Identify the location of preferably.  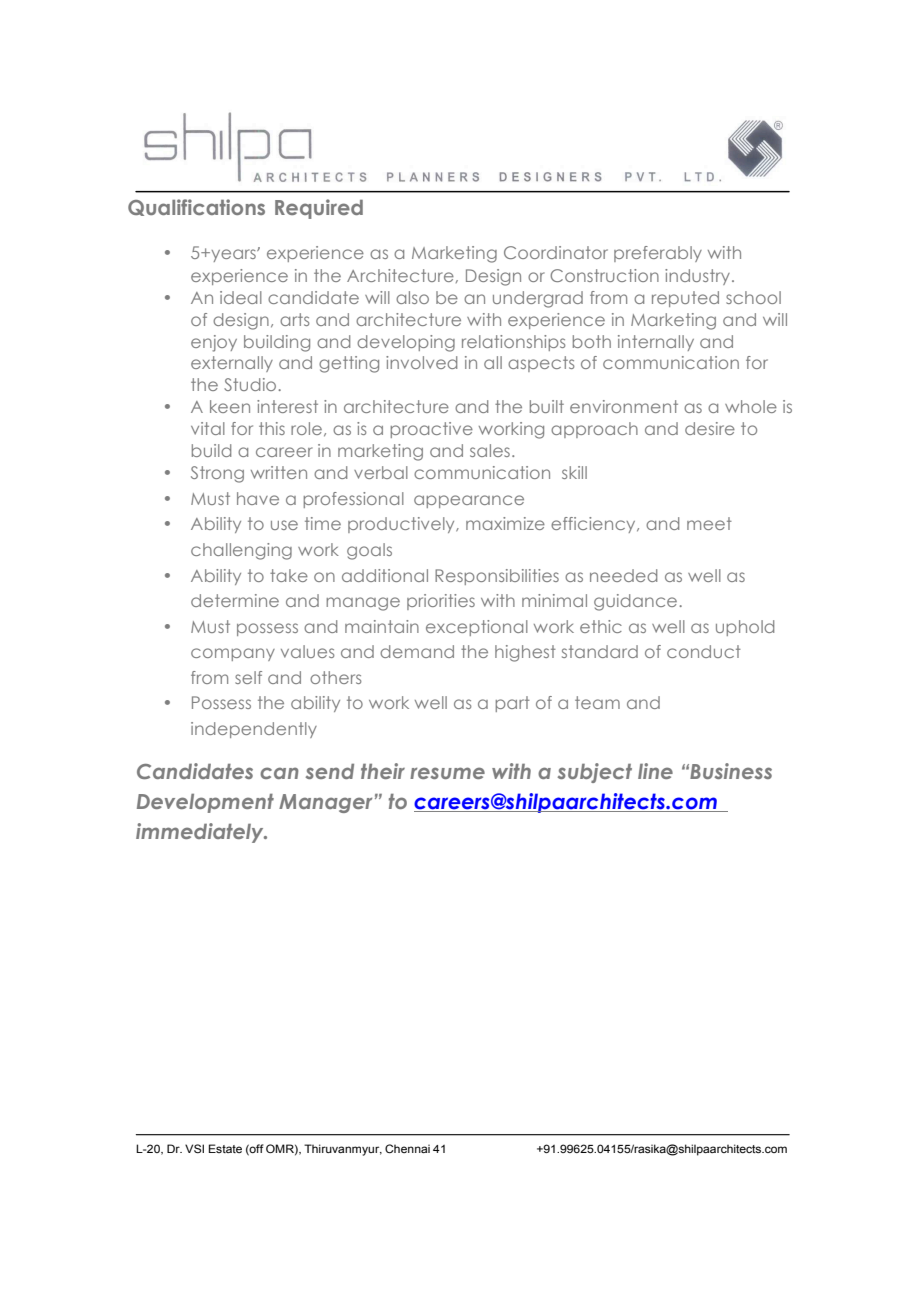
(658, 254).
